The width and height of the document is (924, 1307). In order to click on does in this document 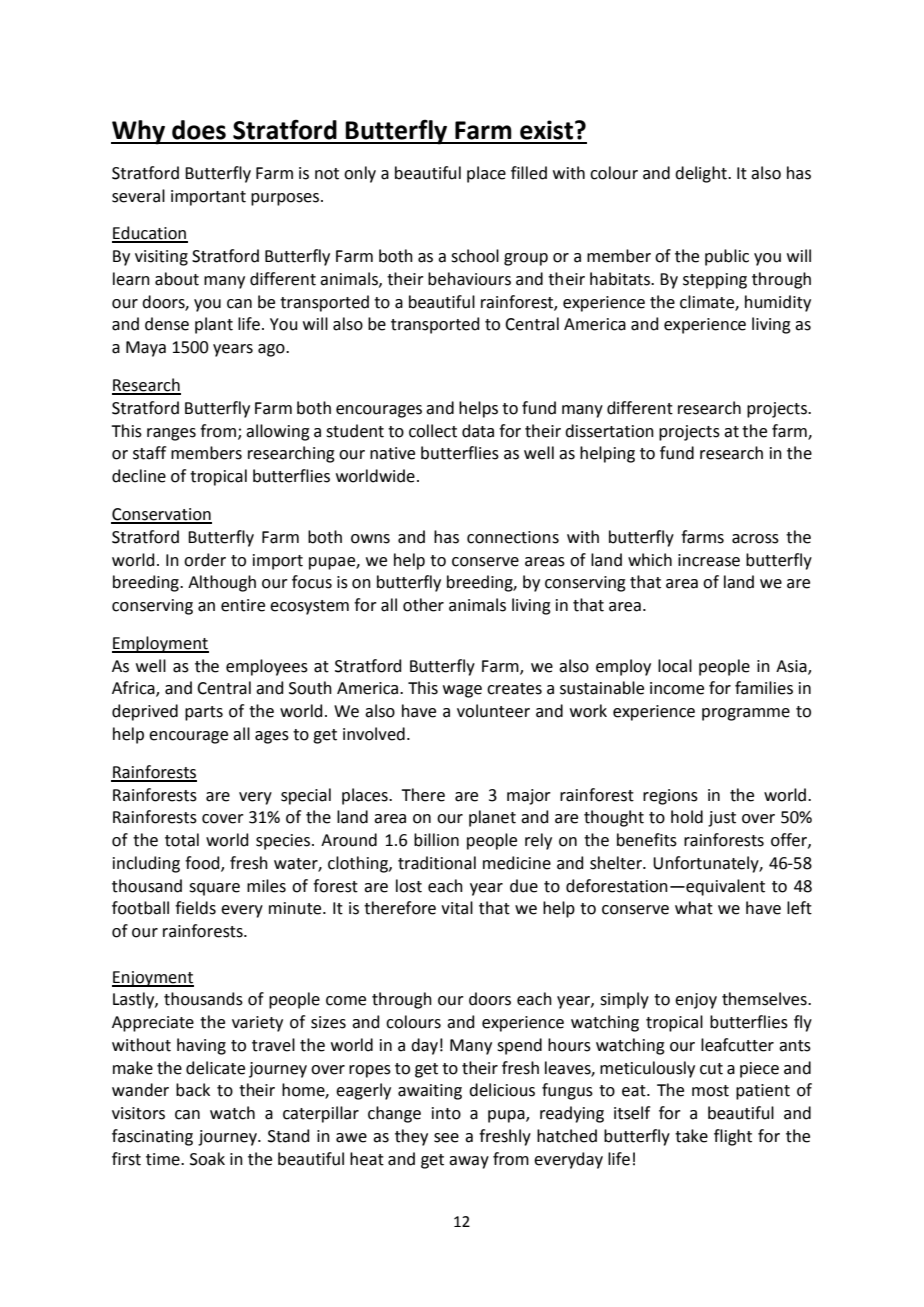, I will do `click(199, 130)`.
